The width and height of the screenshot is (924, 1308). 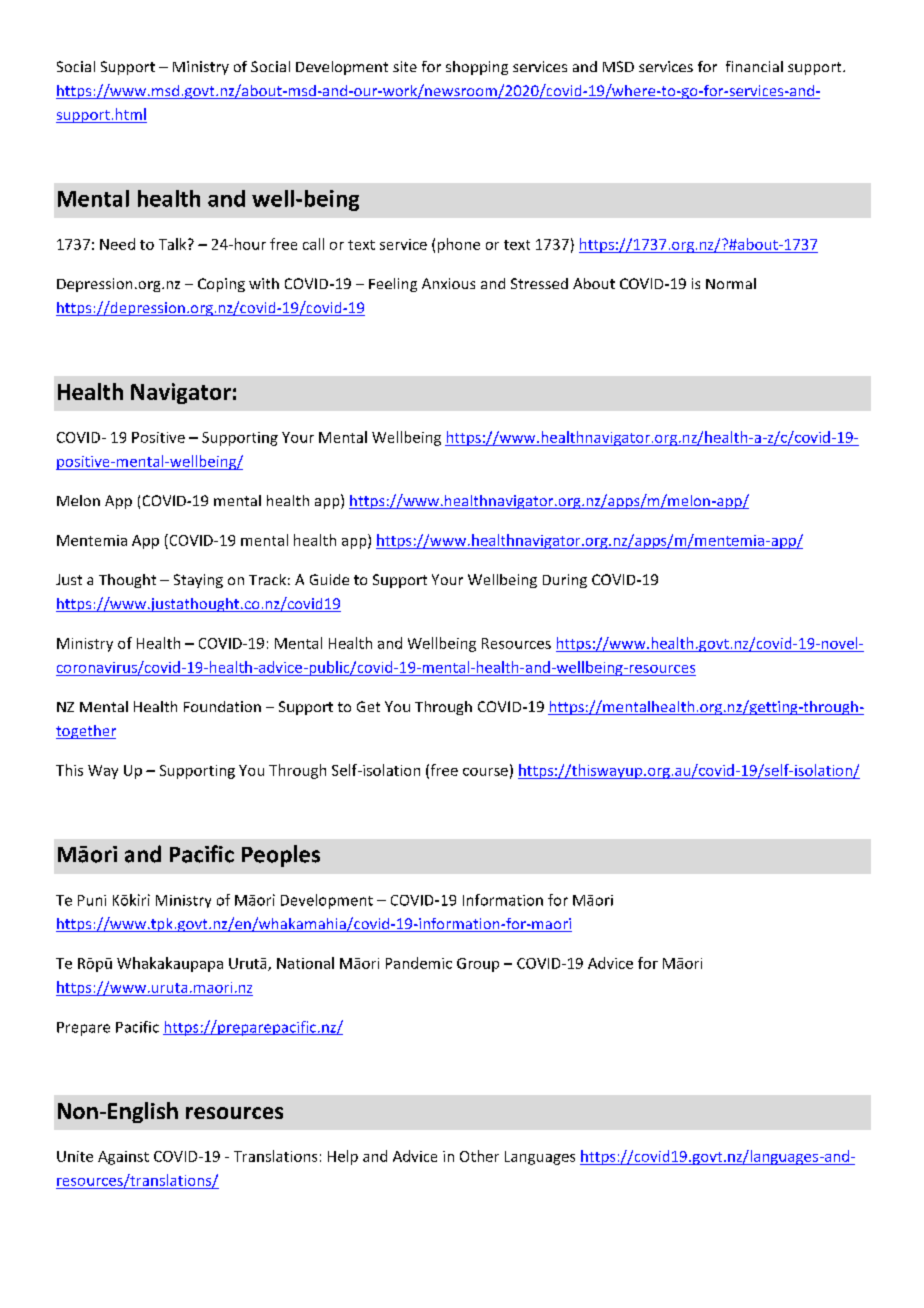 What do you see at coordinates (329, 579) in the screenshot?
I see `Guide` at bounding box center [329, 579].
